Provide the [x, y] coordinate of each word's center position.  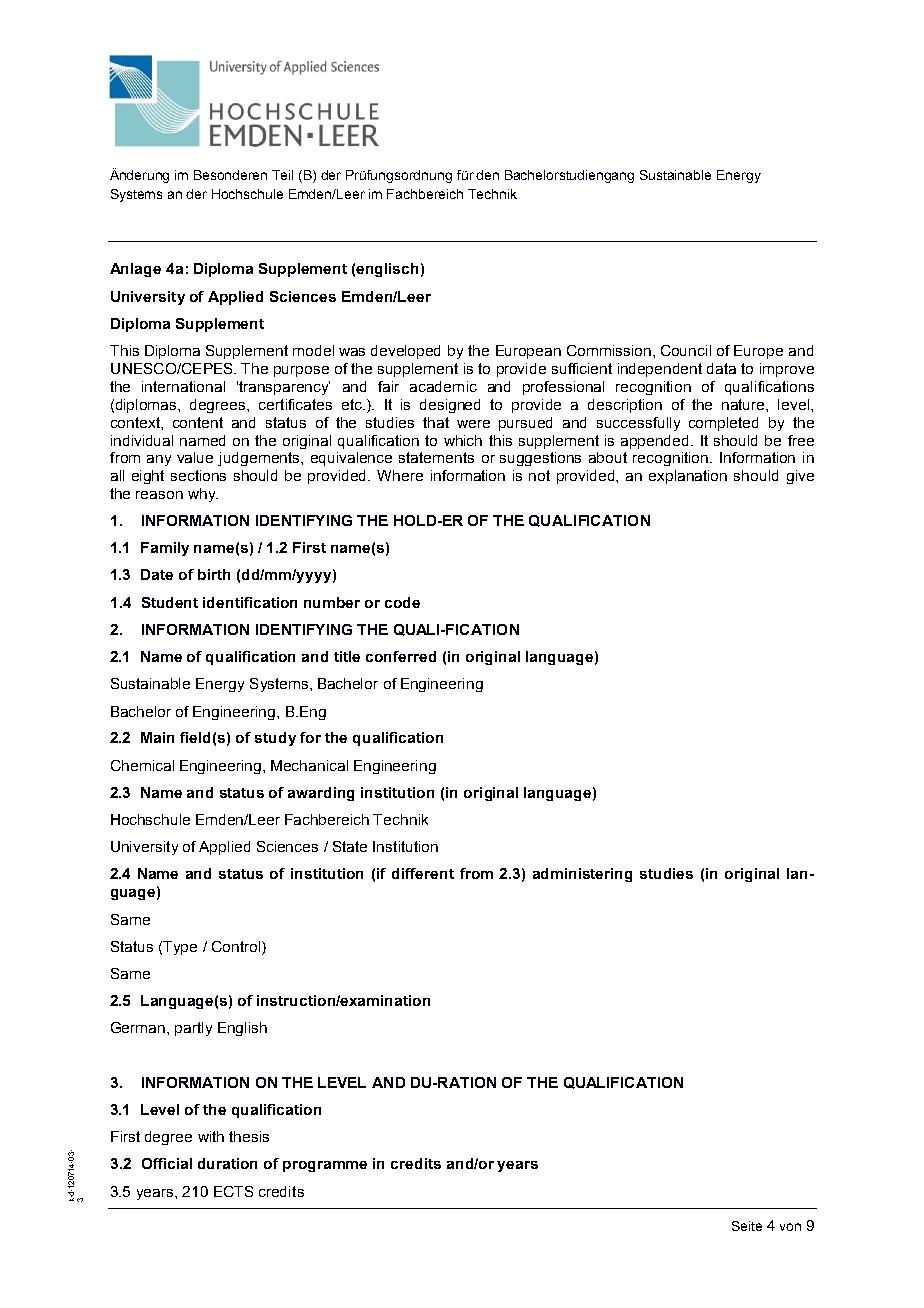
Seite [747, 1226]
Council [686, 350]
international [183, 386]
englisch [387, 270]
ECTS [233, 1191]
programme [325, 1166]
